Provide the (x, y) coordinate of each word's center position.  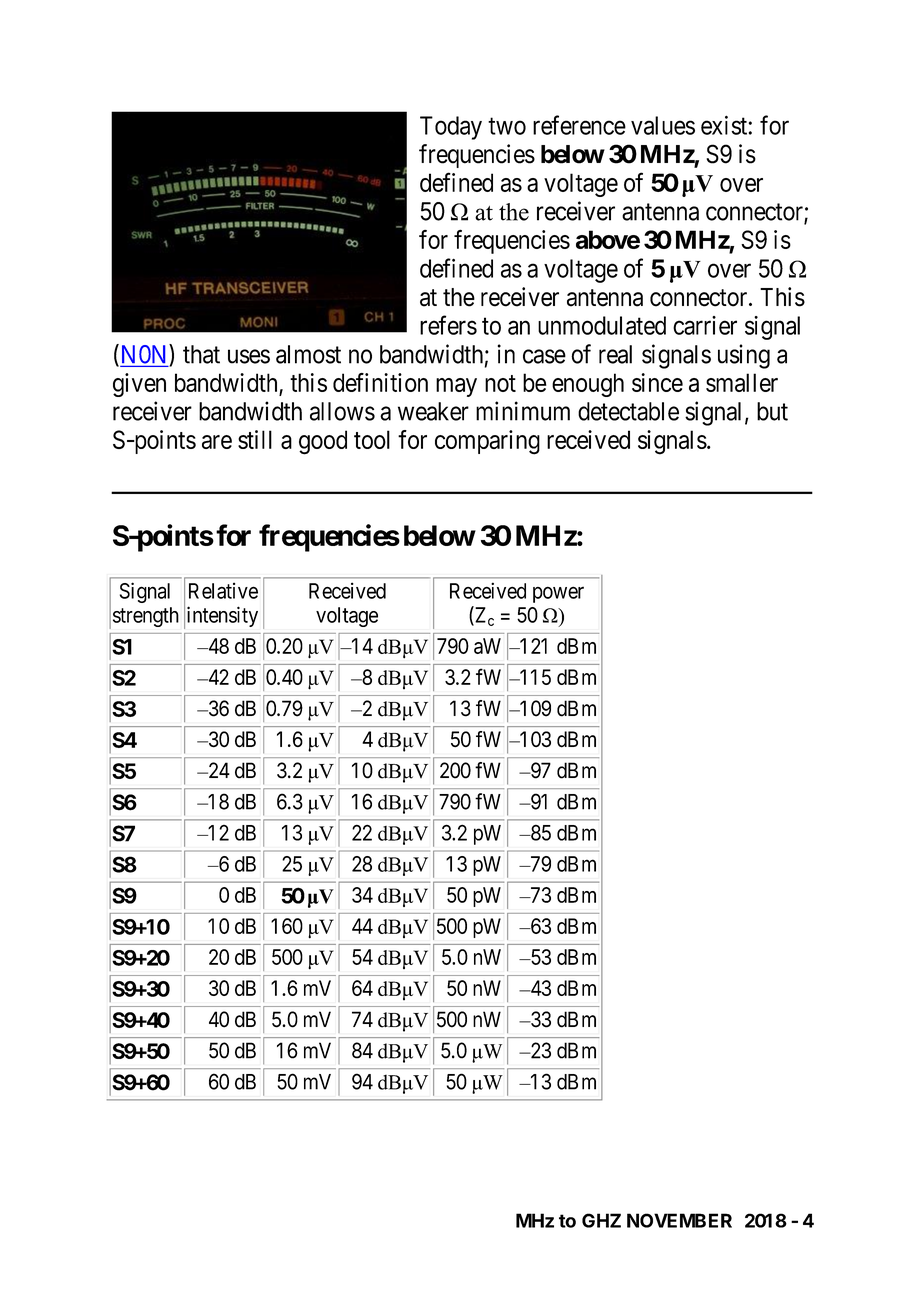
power (558, 594)
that (201, 354)
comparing (487, 442)
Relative (223, 590)
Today (451, 128)
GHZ (601, 1220)
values (663, 125)
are (217, 442)
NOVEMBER (679, 1220)
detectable (628, 411)
